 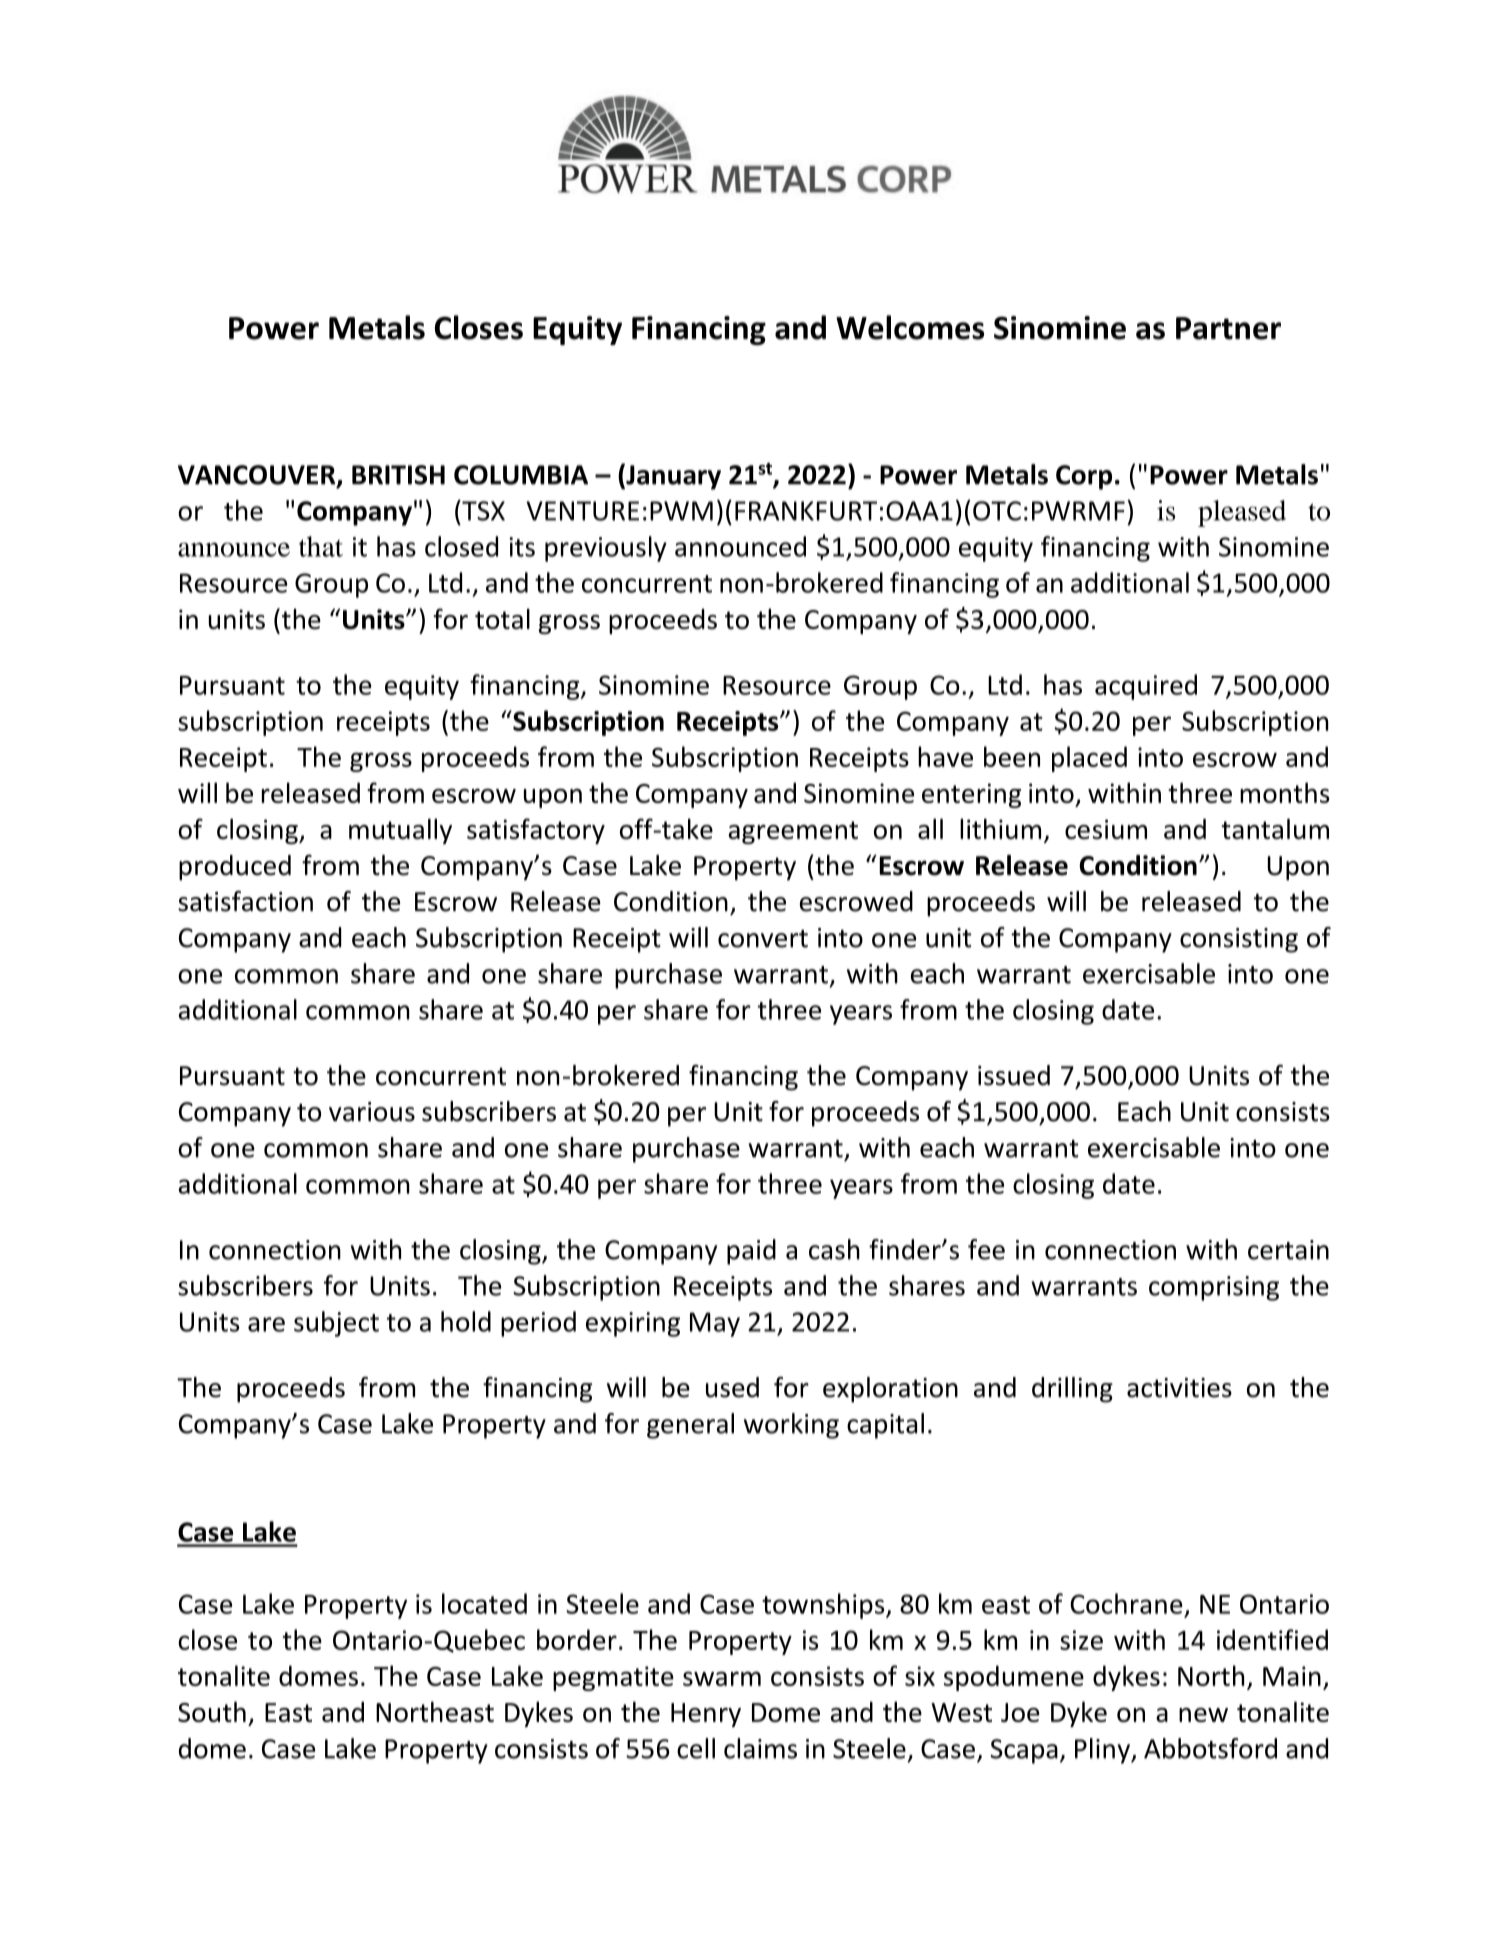 What do you see at coordinates (400, 831) in the screenshot?
I see `mutually` at bounding box center [400, 831].
